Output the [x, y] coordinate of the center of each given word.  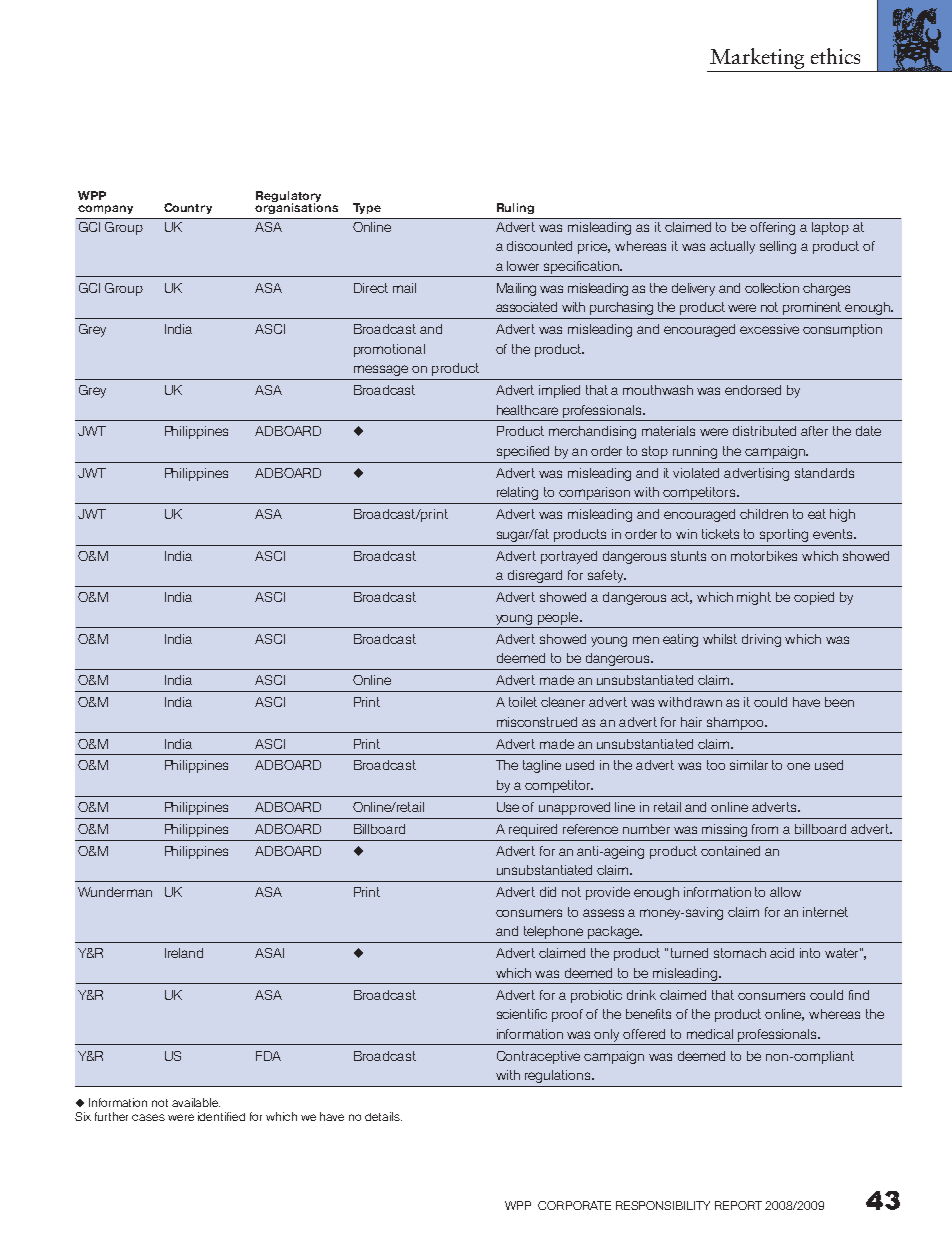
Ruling [515, 208]
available [196, 1102]
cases [148, 1117]
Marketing [757, 58]
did [548, 892]
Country [188, 208]
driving [761, 640]
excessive [769, 329]
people [559, 618]
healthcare [527, 410]
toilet [523, 702]
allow [785, 892]
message [381, 370]
